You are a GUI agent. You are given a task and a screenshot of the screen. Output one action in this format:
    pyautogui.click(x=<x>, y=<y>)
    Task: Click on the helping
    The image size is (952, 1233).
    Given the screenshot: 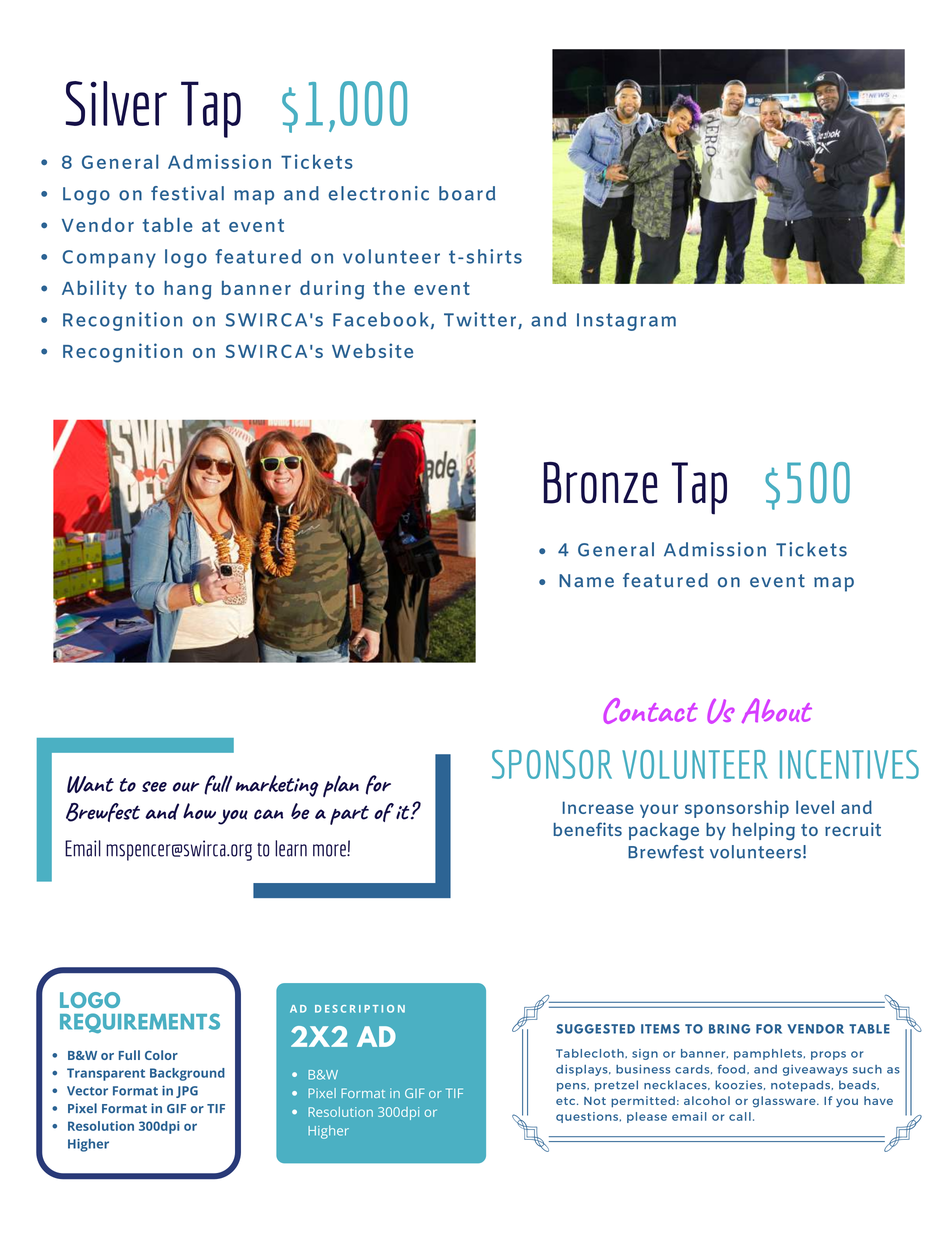 What is the action you would take?
    pyautogui.click(x=764, y=831)
